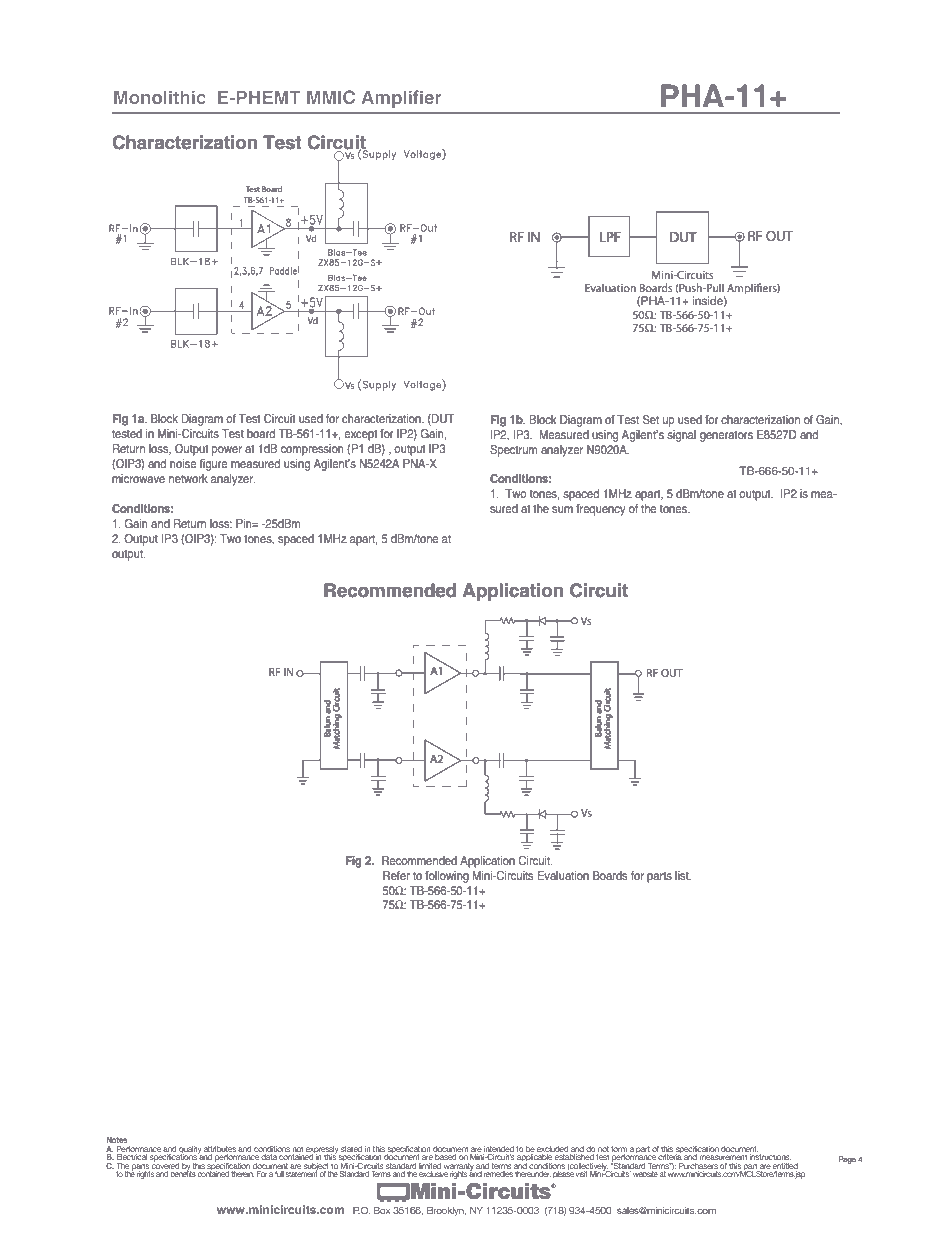  I want to click on network, so click(188, 478).
